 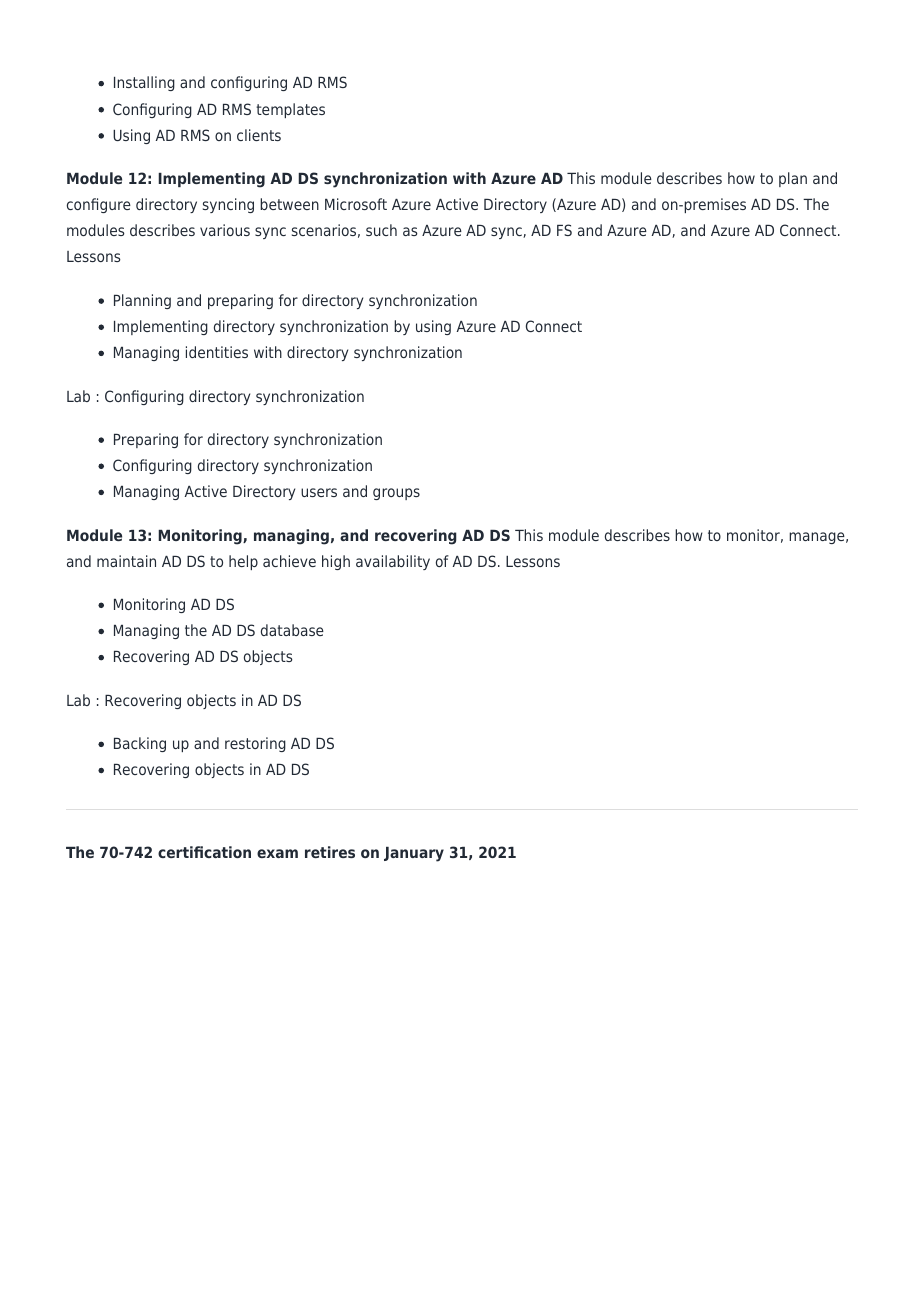 What do you see at coordinates (277, 853) in the page?
I see `exam` at bounding box center [277, 853].
